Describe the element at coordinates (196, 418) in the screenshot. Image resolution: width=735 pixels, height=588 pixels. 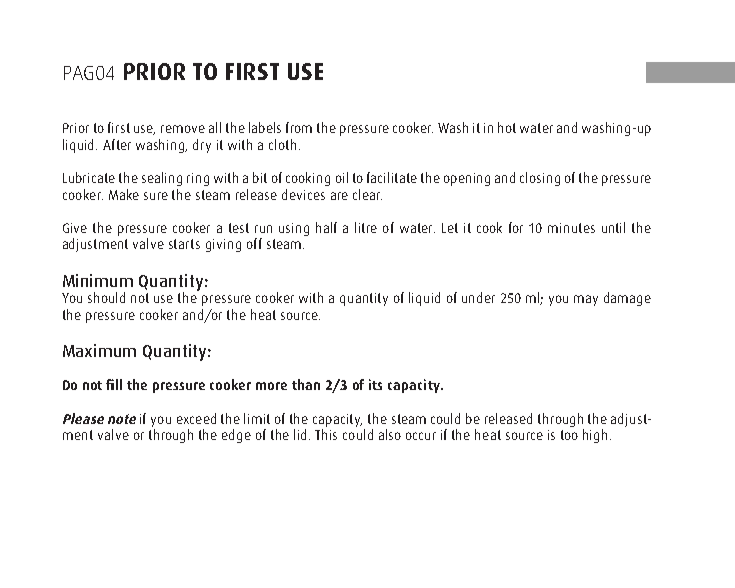
I see `exceed` at that location.
